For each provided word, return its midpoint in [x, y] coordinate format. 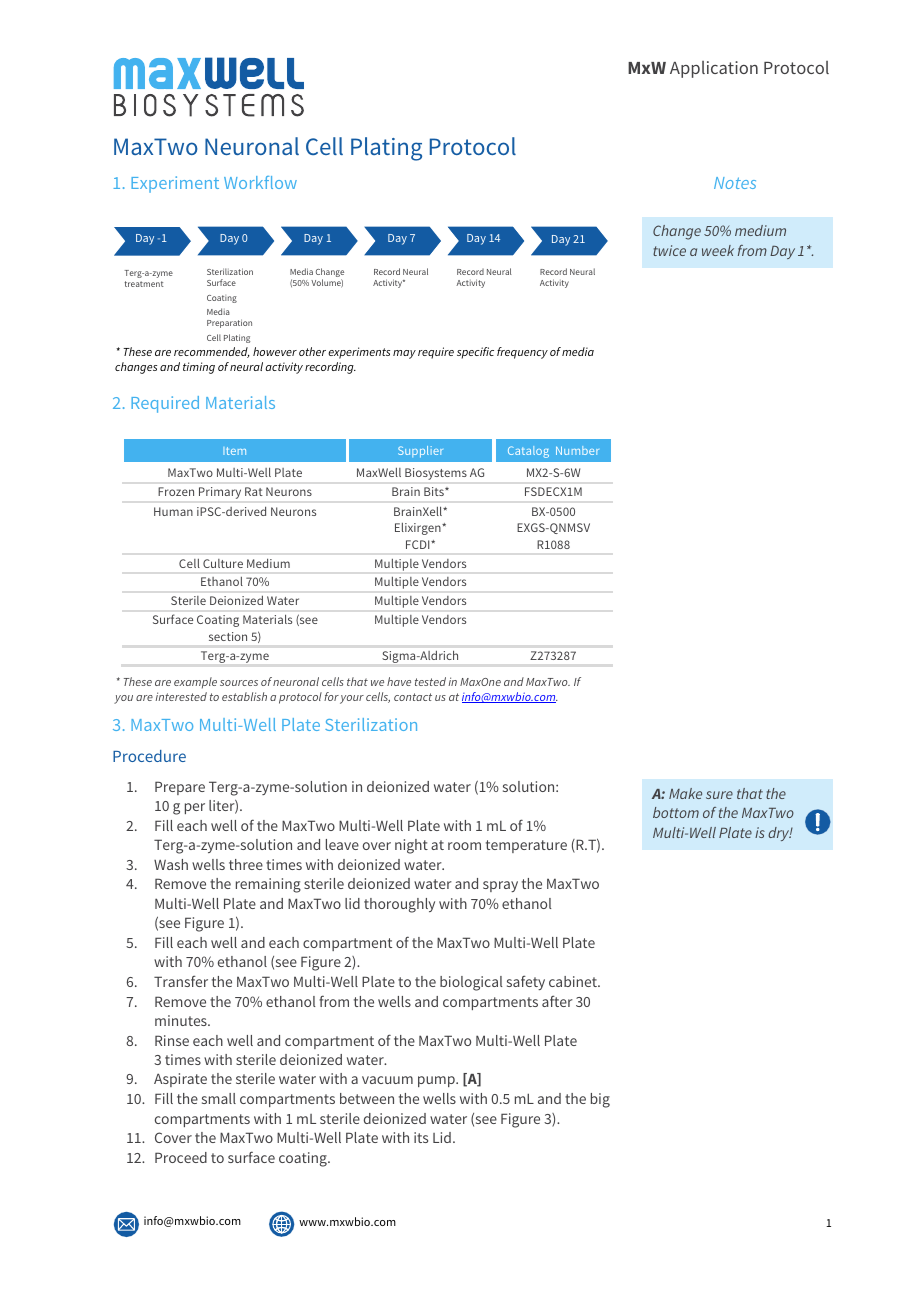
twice [669, 250]
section [228, 636]
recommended [212, 352]
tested [430, 681]
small [219, 1098]
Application [714, 69]
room [464, 846]
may [404, 354]
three [246, 864]
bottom [676, 812]
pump [437, 1081]
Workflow [260, 182]
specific [475, 353]
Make [685, 793]
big [600, 1100]
